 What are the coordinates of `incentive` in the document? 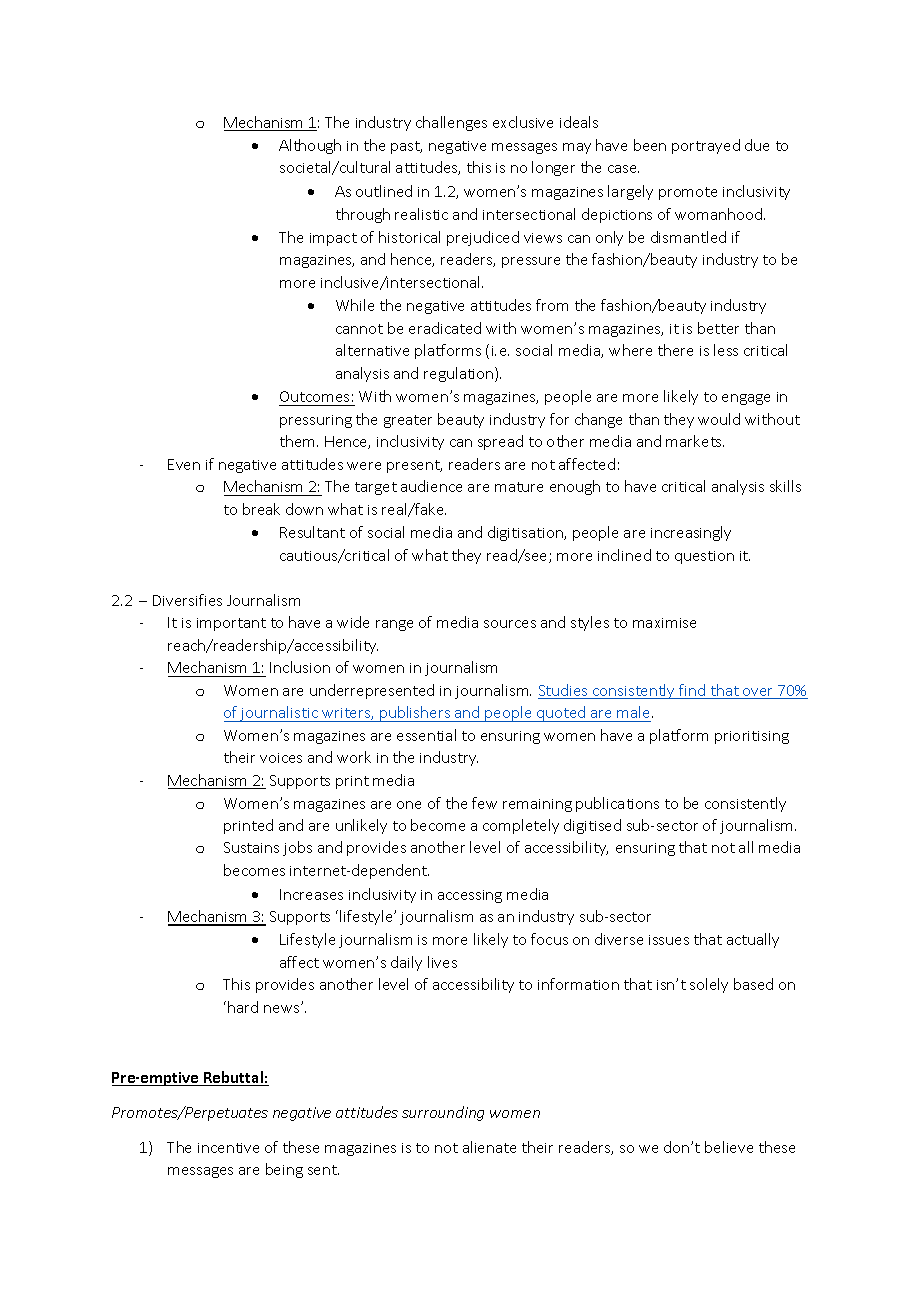 It's located at (228, 1148).
